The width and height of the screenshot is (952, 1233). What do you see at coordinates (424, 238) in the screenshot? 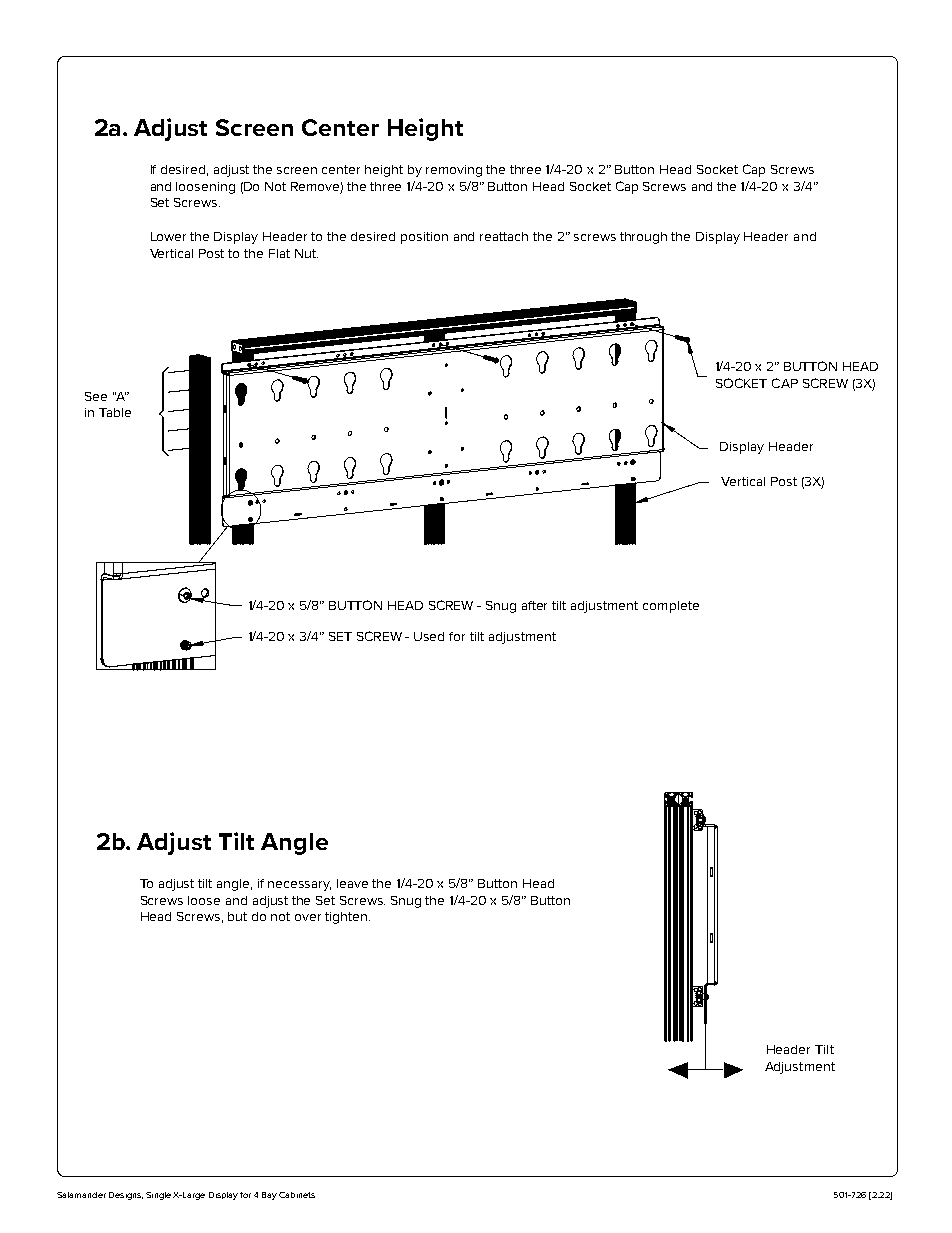
I see `position` at bounding box center [424, 238].
